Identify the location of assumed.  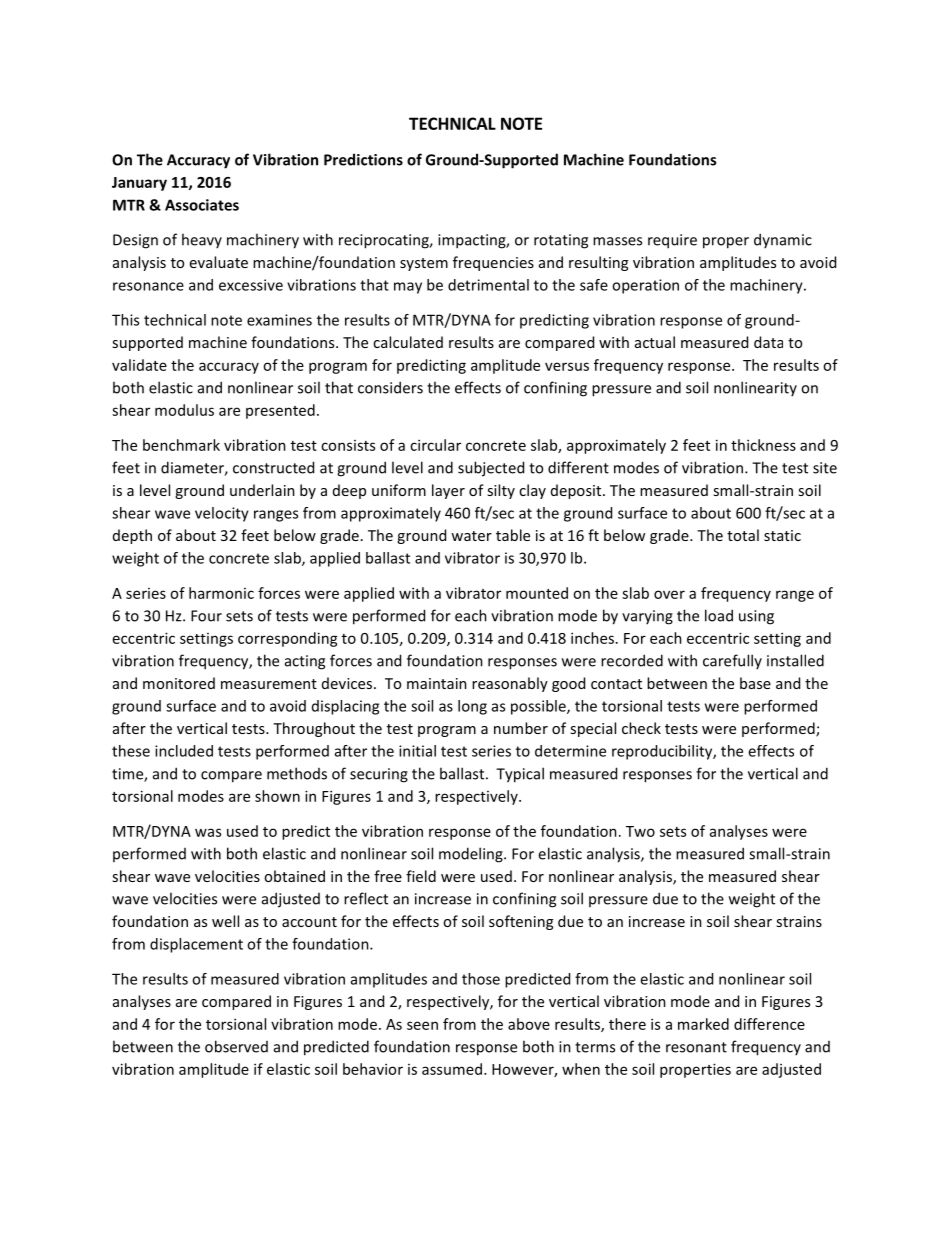
(452, 1069).
